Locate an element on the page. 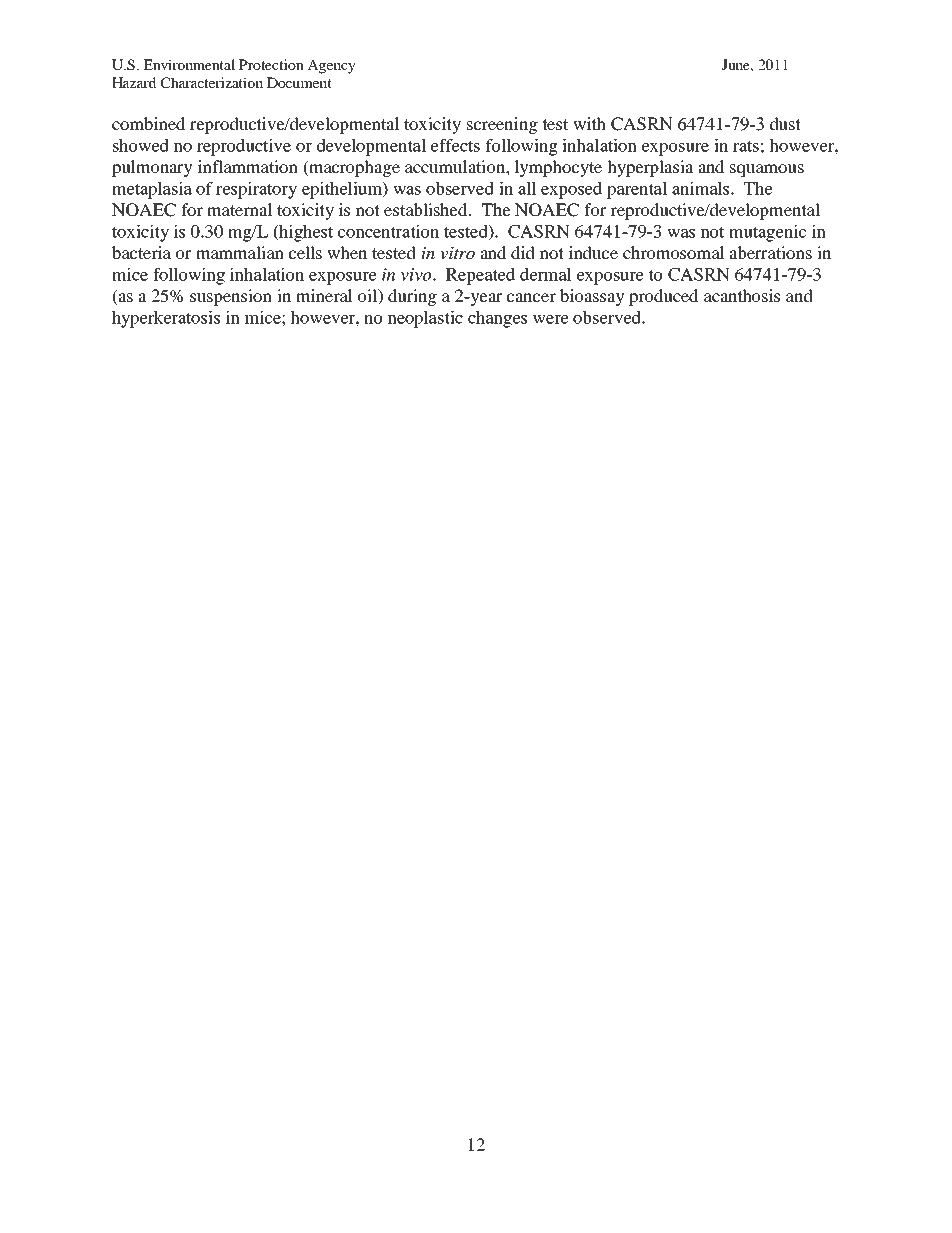  Environmental is located at coordinates (189, 64).
